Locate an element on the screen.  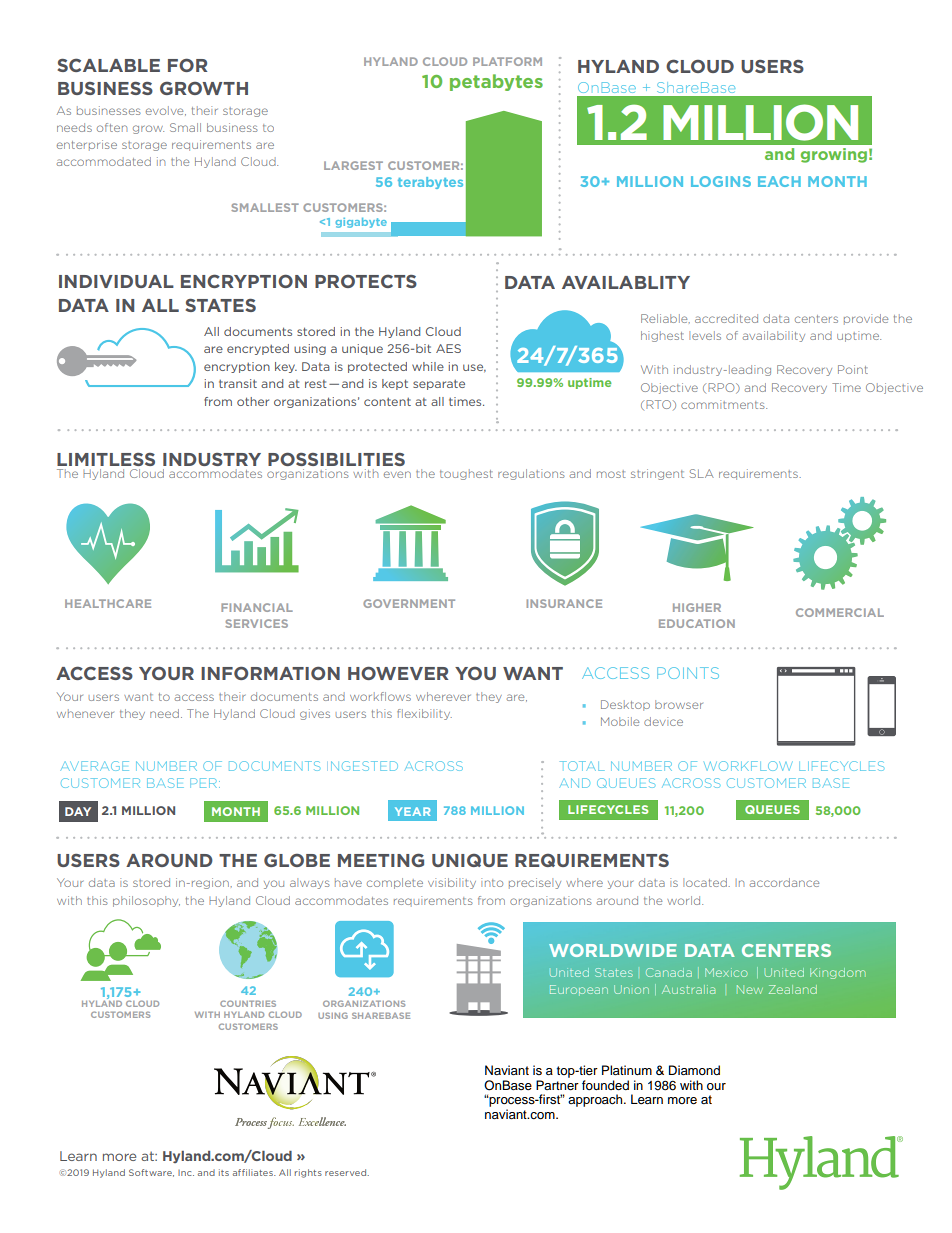
Inc is located at coordinates (186, 1173).
